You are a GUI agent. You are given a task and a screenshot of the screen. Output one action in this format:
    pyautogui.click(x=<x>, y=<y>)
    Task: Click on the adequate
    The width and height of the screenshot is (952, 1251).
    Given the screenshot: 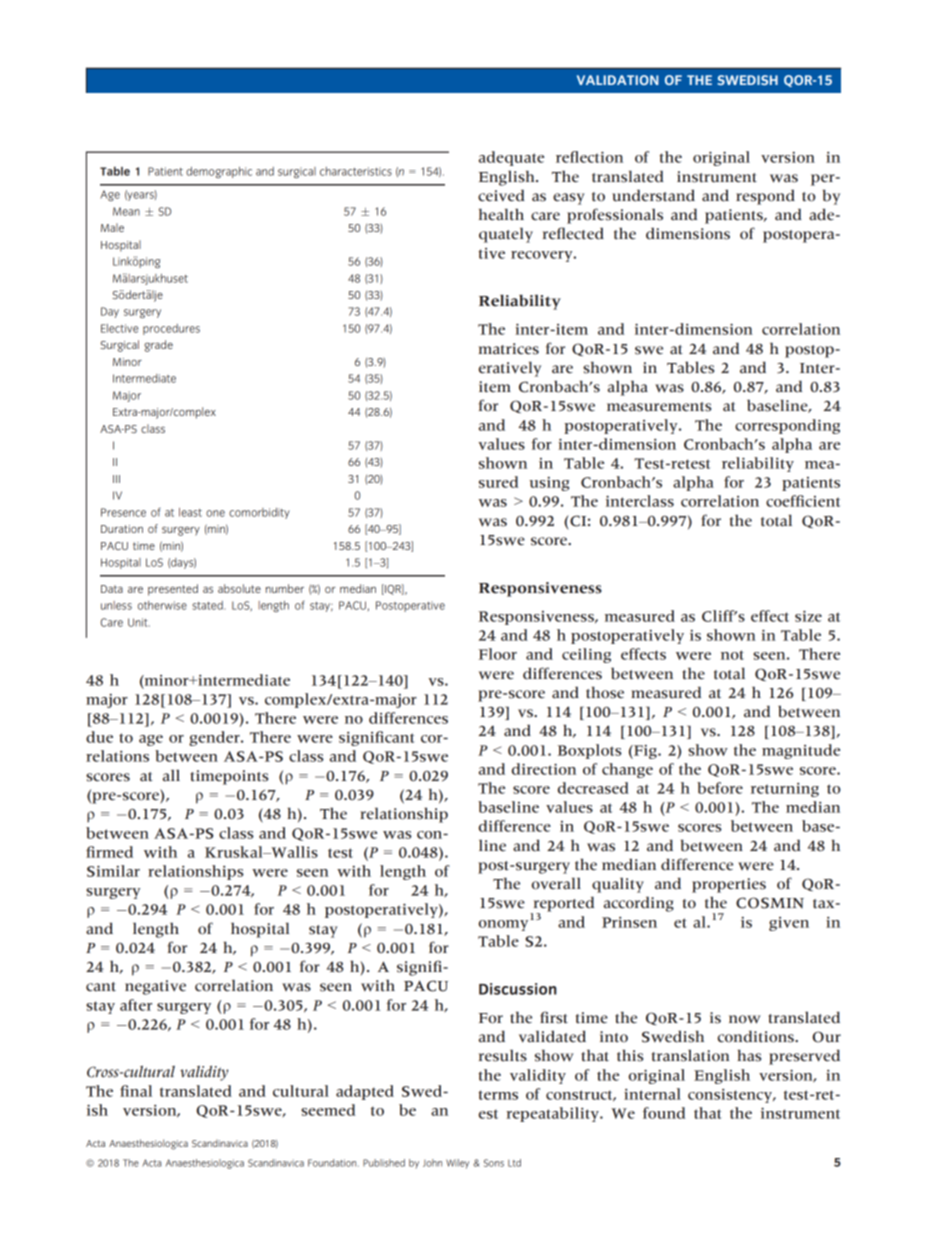 What is the action you would take?
    pyautogui.click(x=511, y=158)
